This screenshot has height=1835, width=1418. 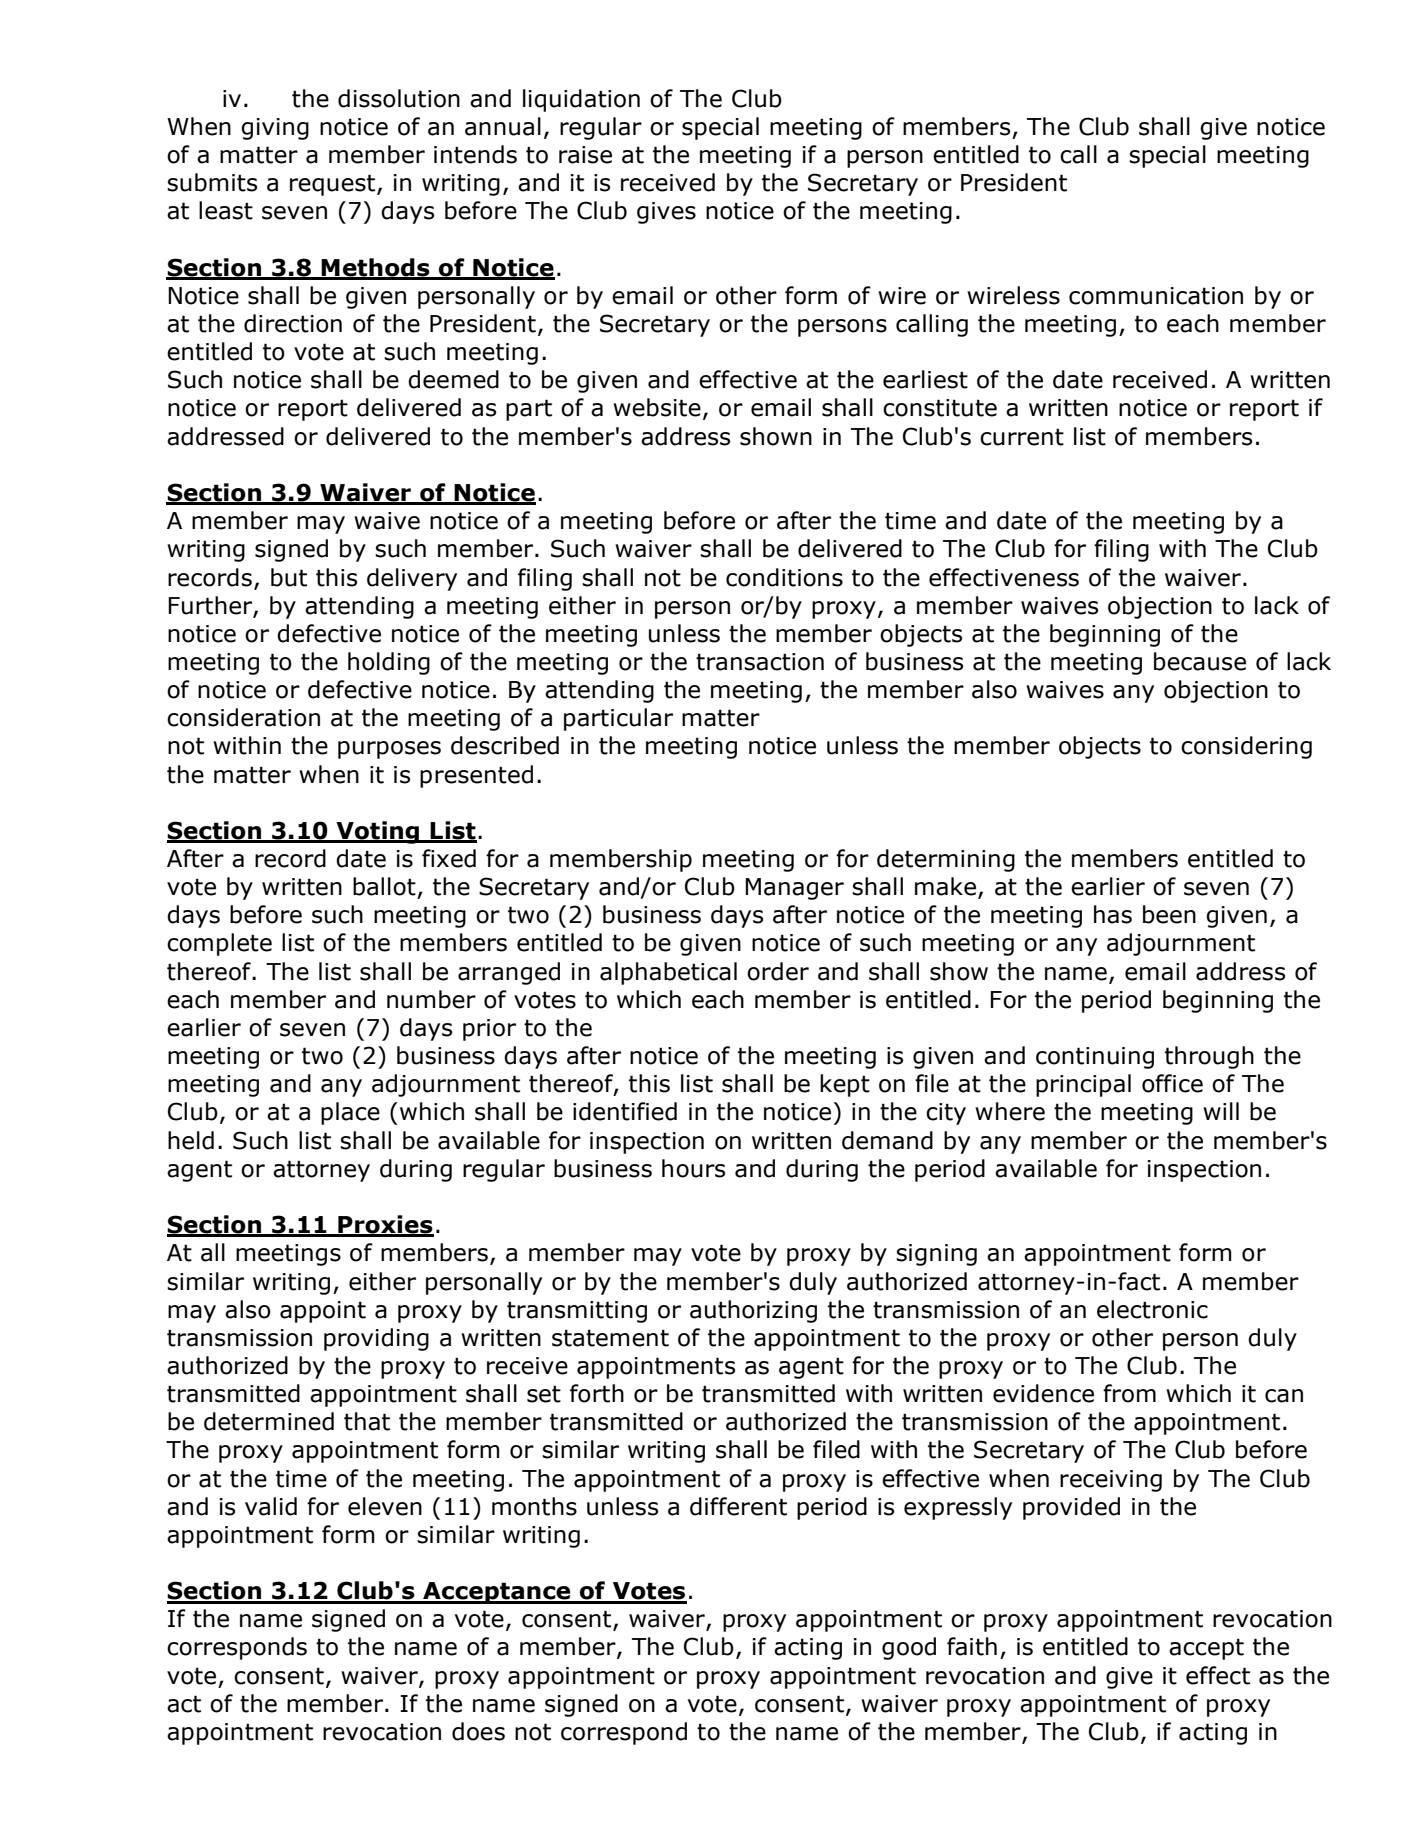 I want to click on faith, so click(x=972, y=1646).
